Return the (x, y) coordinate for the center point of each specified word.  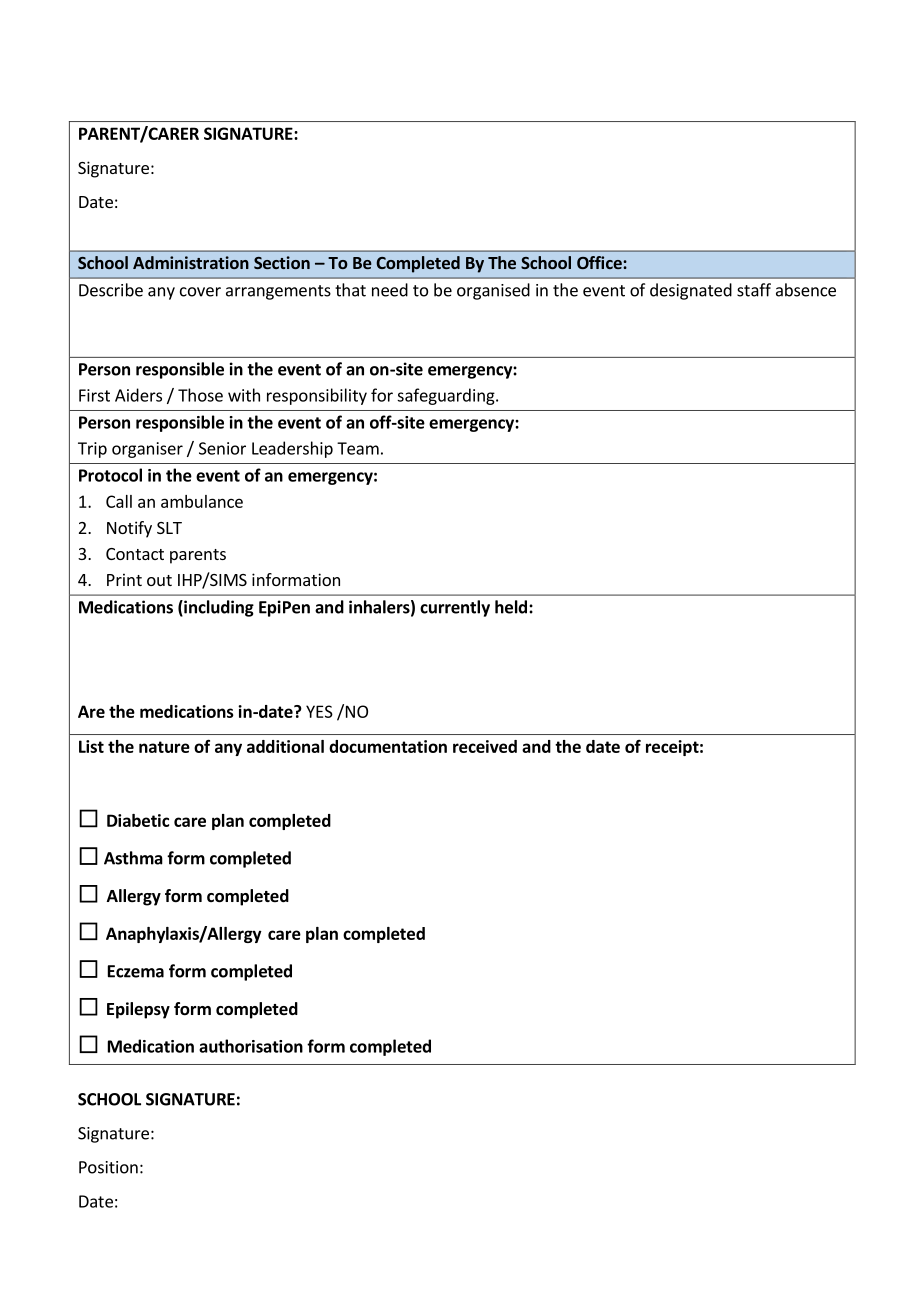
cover (200, 292)
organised (493, 291)
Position (108, 1167)
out (159, 580)
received (485, 746)
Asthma (133, 858)
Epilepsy (138, 1010)
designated (691, 291)
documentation (388, 746)
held (511, 607)
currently (455, 608)
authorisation (251, 1046)
